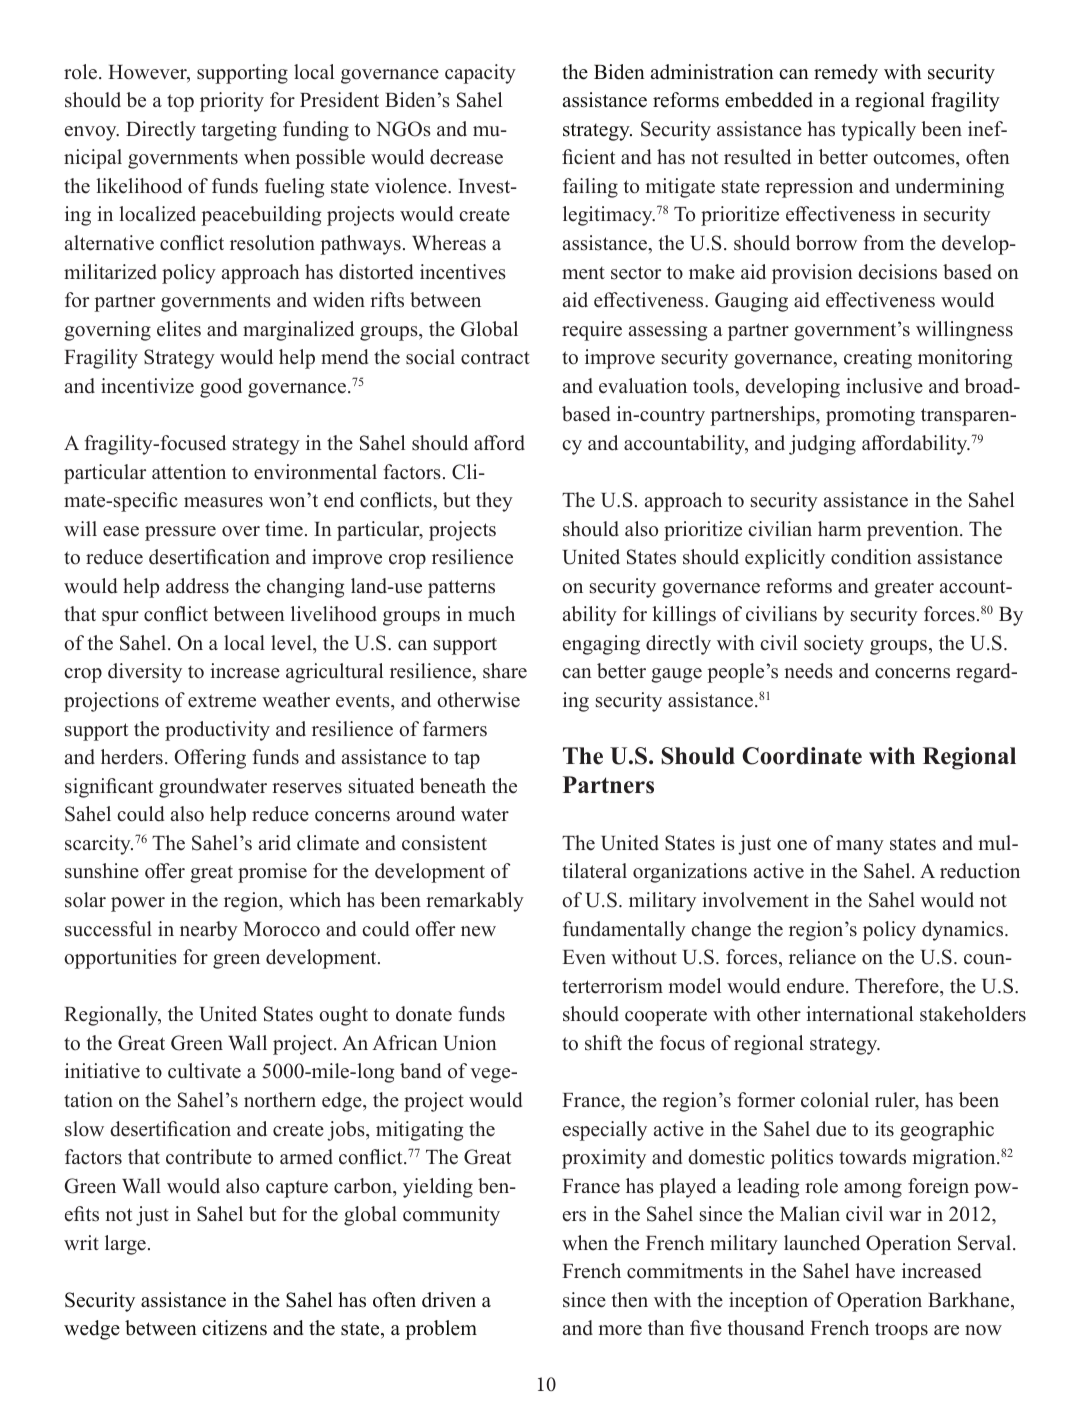 This screenshot has width=1092, height=1414. What do you see at coordinates (494, 502) in the screenshot?
I see `they` at bounding box center [494, 502].
